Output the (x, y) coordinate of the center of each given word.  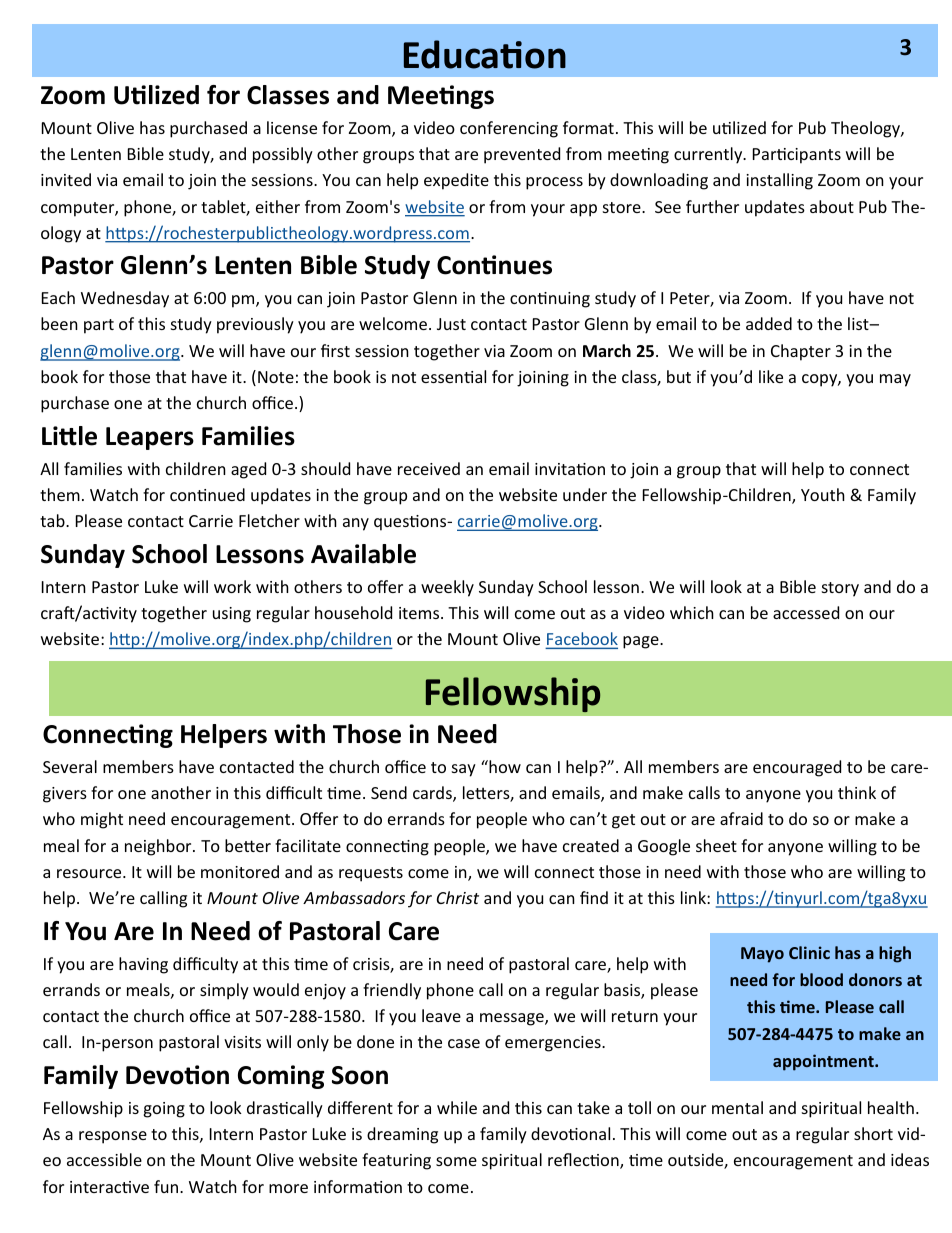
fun (167, 1186)
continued (207, 494)
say (464, 770)
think (857, 792)
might (102, 820)
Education (485, 54)
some (456, 1161)
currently (709, 155)
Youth (823, 494)
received (429, 468)
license (292, 127)
